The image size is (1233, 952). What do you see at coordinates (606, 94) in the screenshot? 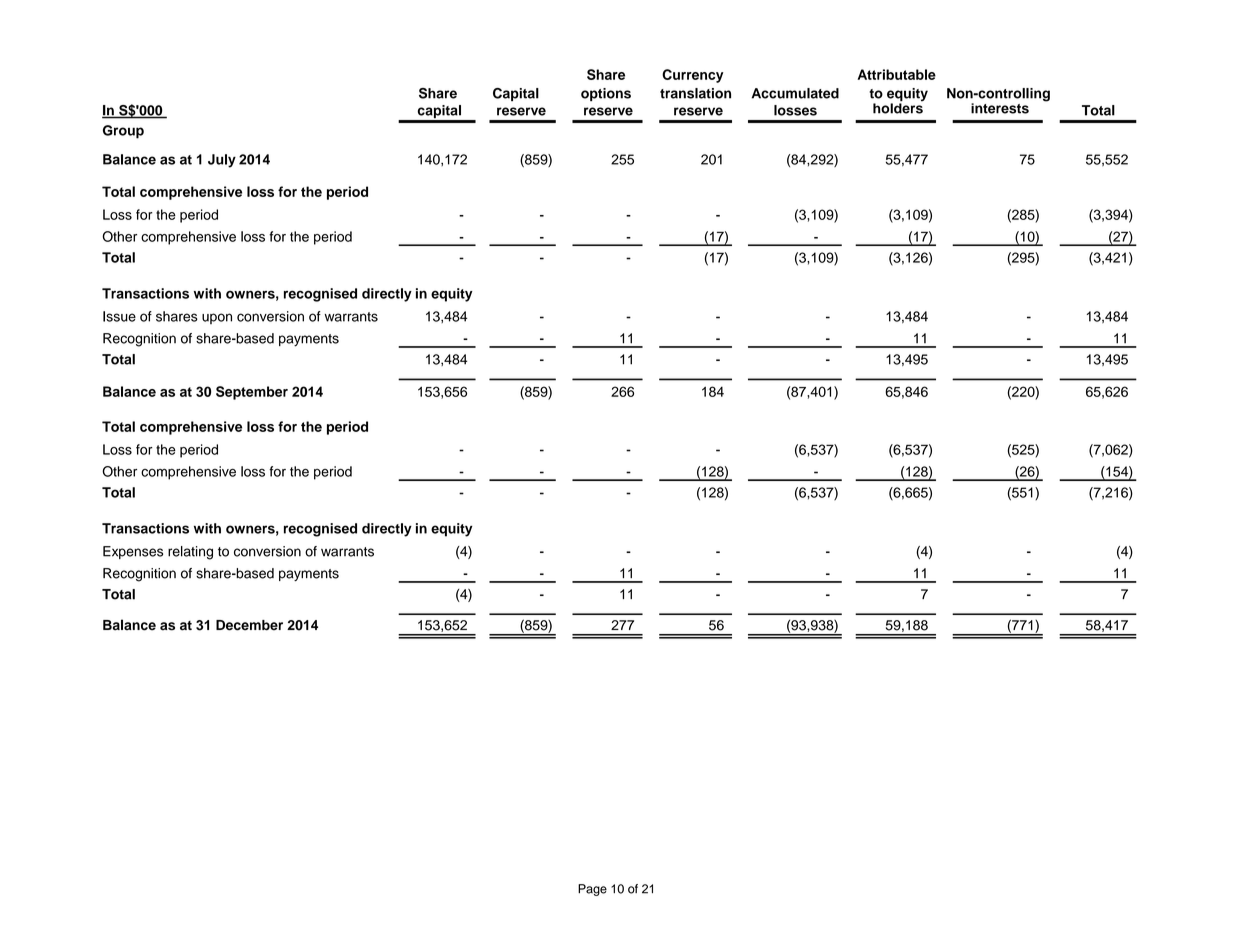
I see `options` at bounding box center [606, 94].
